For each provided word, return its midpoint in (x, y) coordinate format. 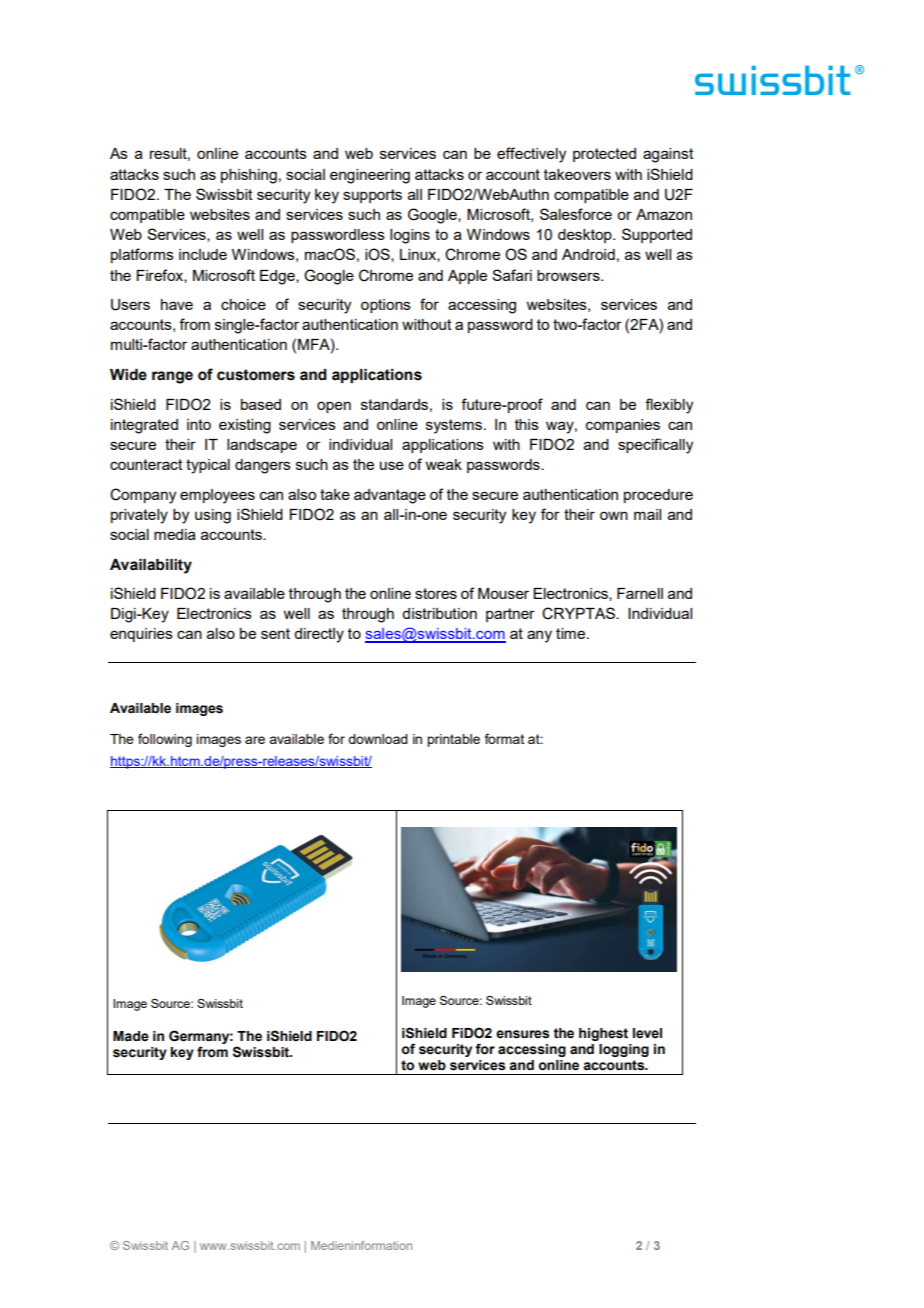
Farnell (640, 593)
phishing (249, 176)
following (165, 740)
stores (436, 593)
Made (131, 1036)
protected (604, 155)
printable (453, 740)
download (378, 739)
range (172, 377)
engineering (370, 176)
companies (623, 426)
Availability (151, 566)
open (334, 407)
